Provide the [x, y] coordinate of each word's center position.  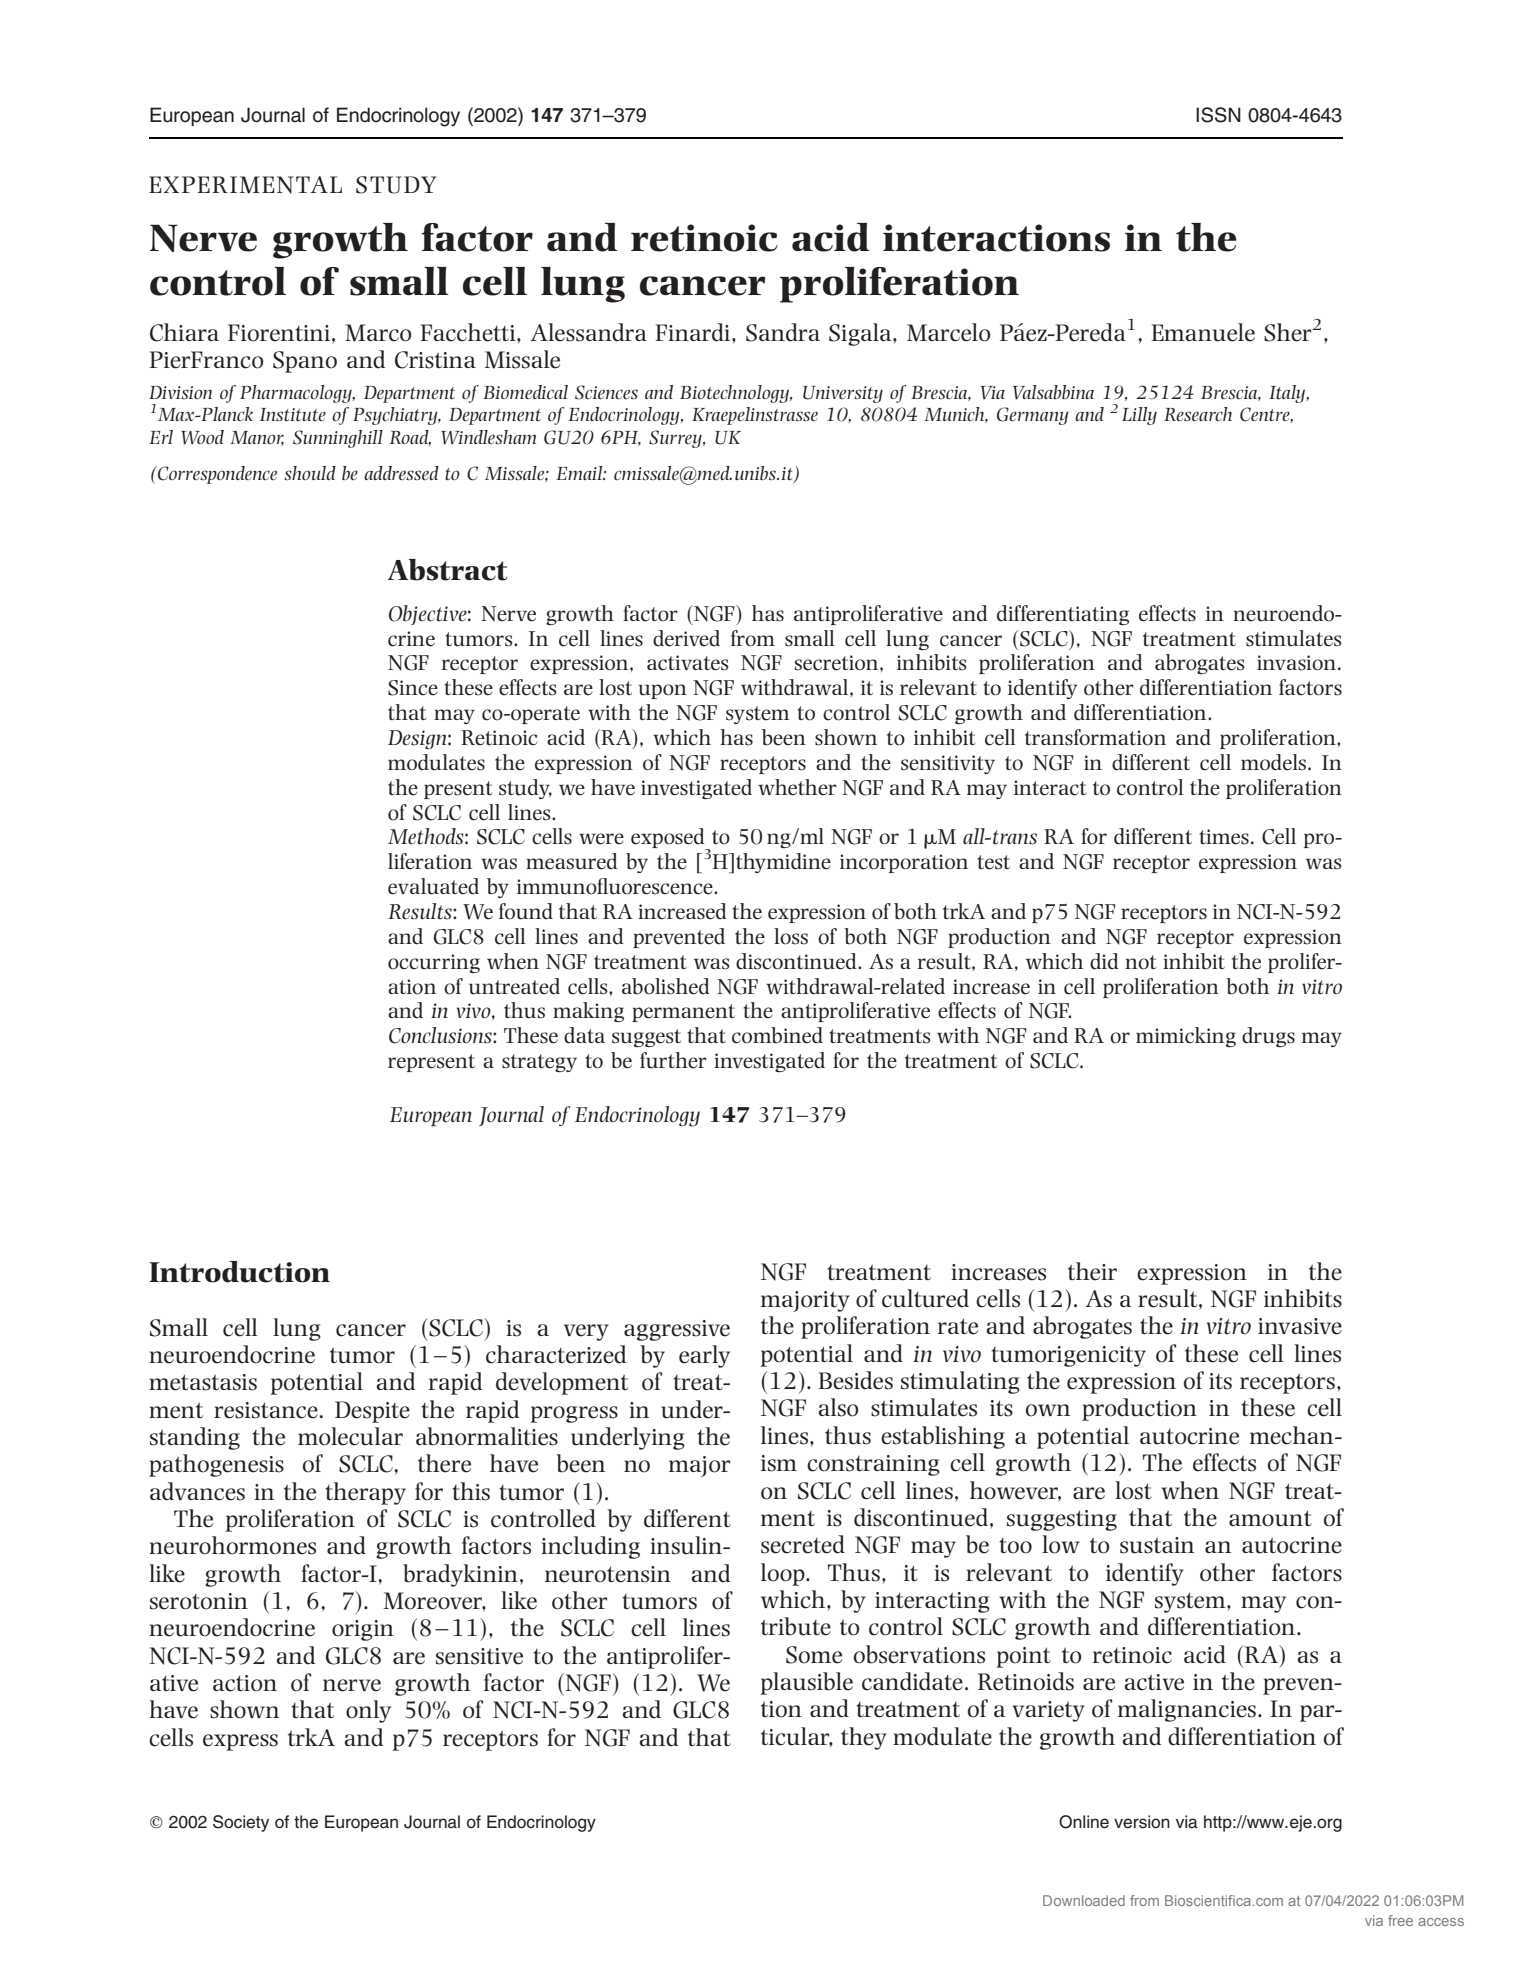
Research [1198, 414]
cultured [925, 1298]
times [1224, 837]
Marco [378, 333]
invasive [1300, 1326]
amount [1270, 1518]
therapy [365, 1493]
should [310, 473]
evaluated [433, 886]
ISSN [1218, 115]
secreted [803, 1544]
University [843, 394]
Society [241, 1823]
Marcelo [948, 332]
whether [797, 787]
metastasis [203, 1382]
